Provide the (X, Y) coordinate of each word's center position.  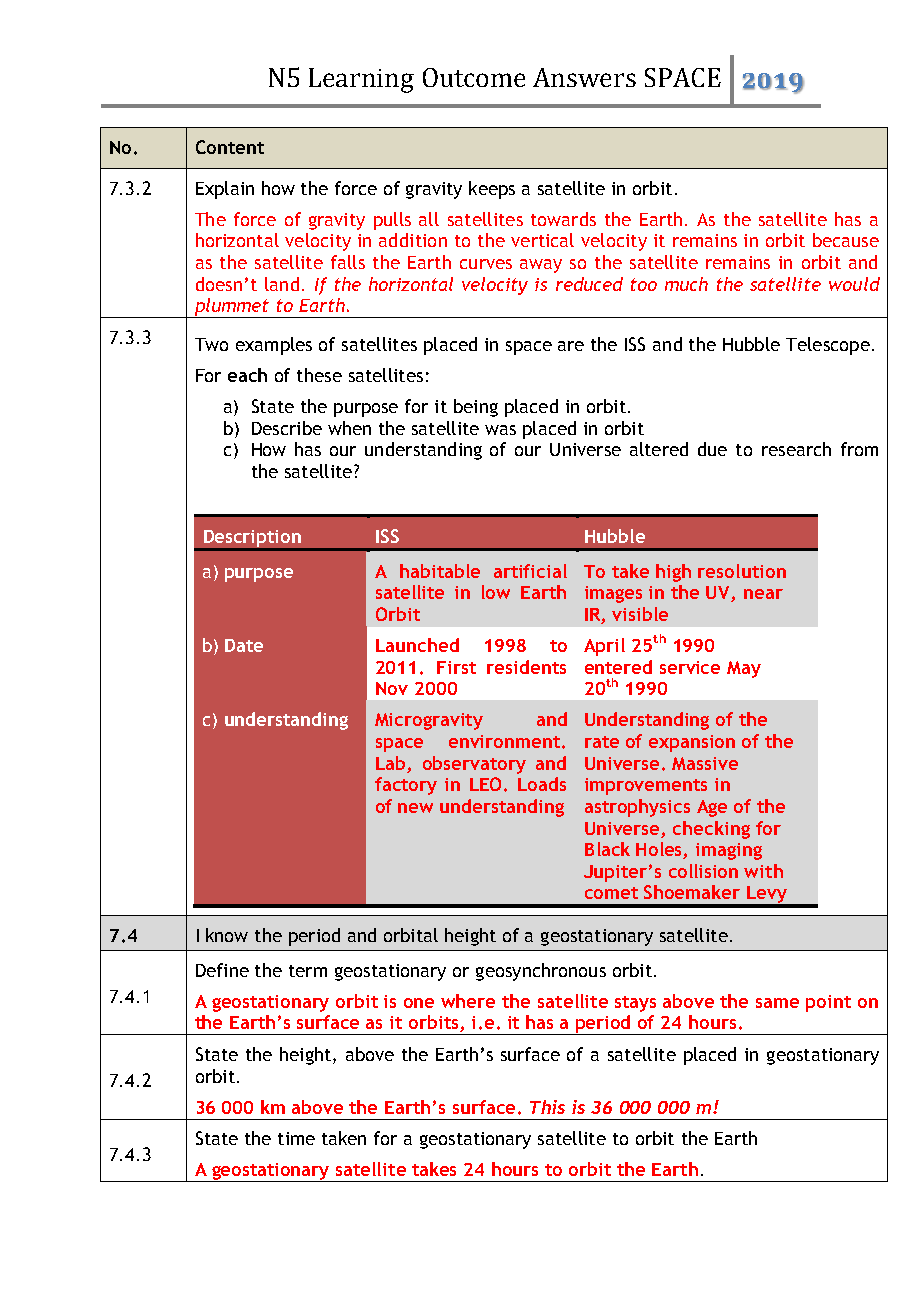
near (763, 594)
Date (244, 645)
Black (607, 849)
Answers (584, 77)
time (296, 1138)
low (496, 592)
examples (274, 346)
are (571, 346)
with (763, 871)
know (227, 935)
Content (230, 147)
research (796, 449)
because (846, 240)
